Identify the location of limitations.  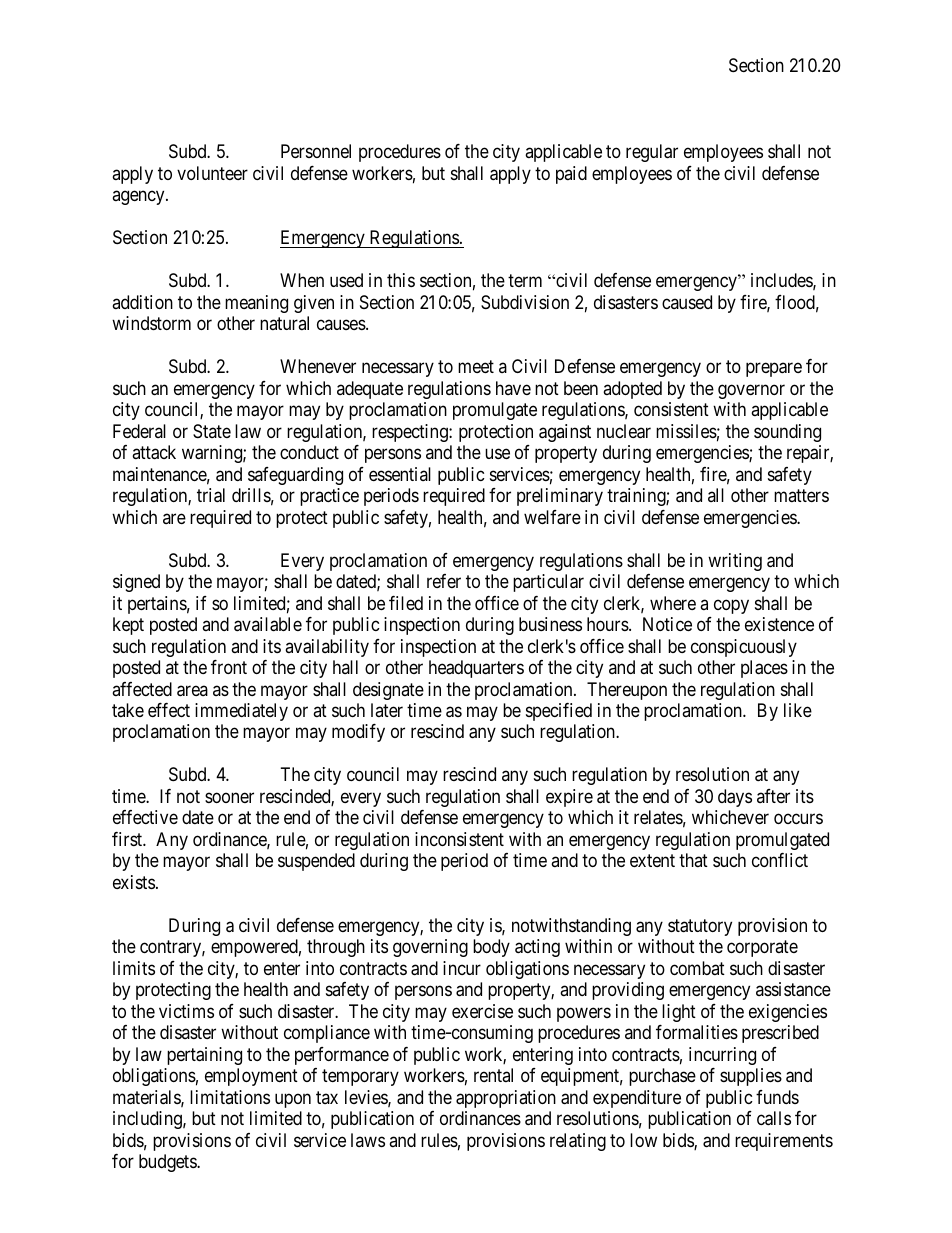
(230, 1097).
